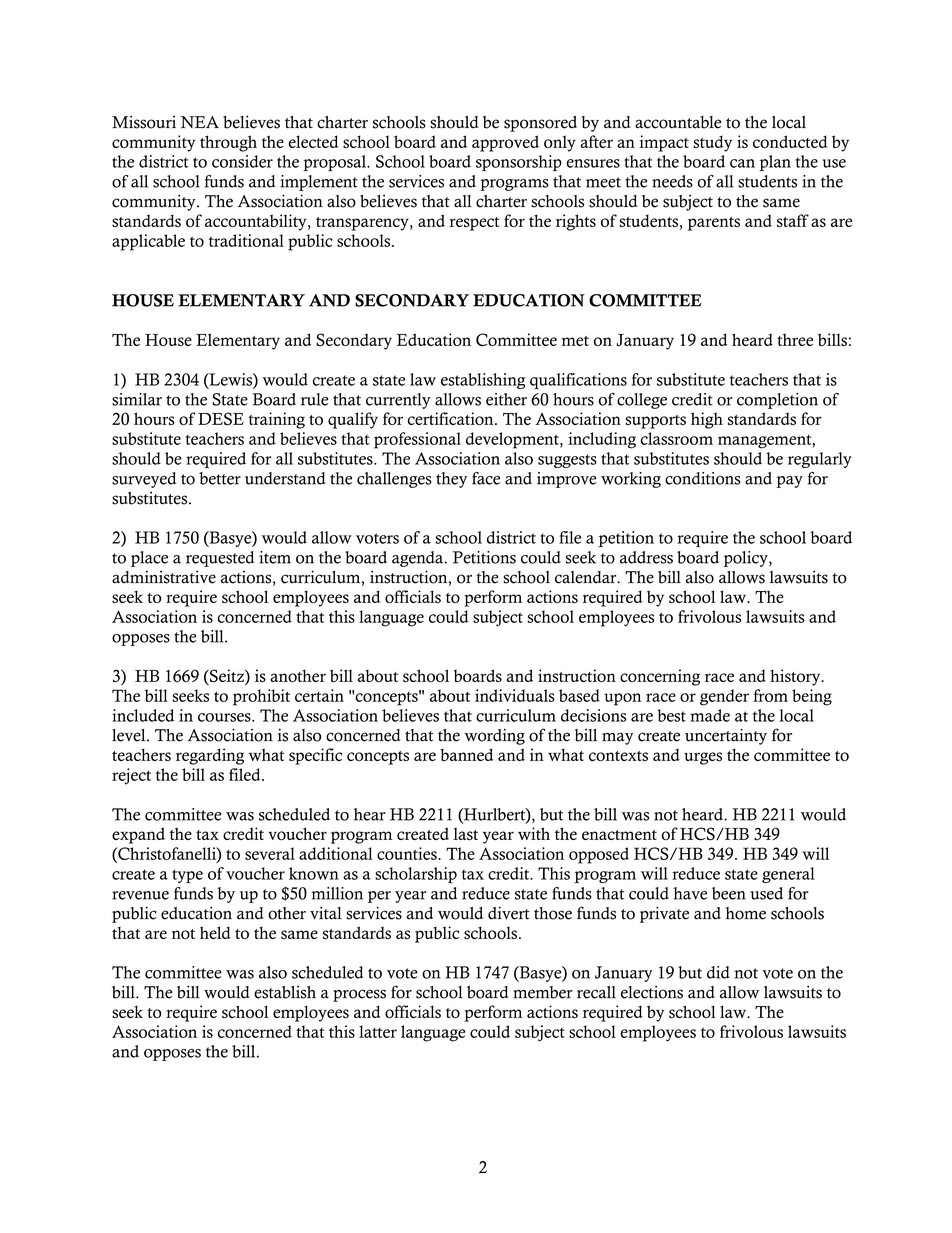  I want to click on member, so click(543, 992).
